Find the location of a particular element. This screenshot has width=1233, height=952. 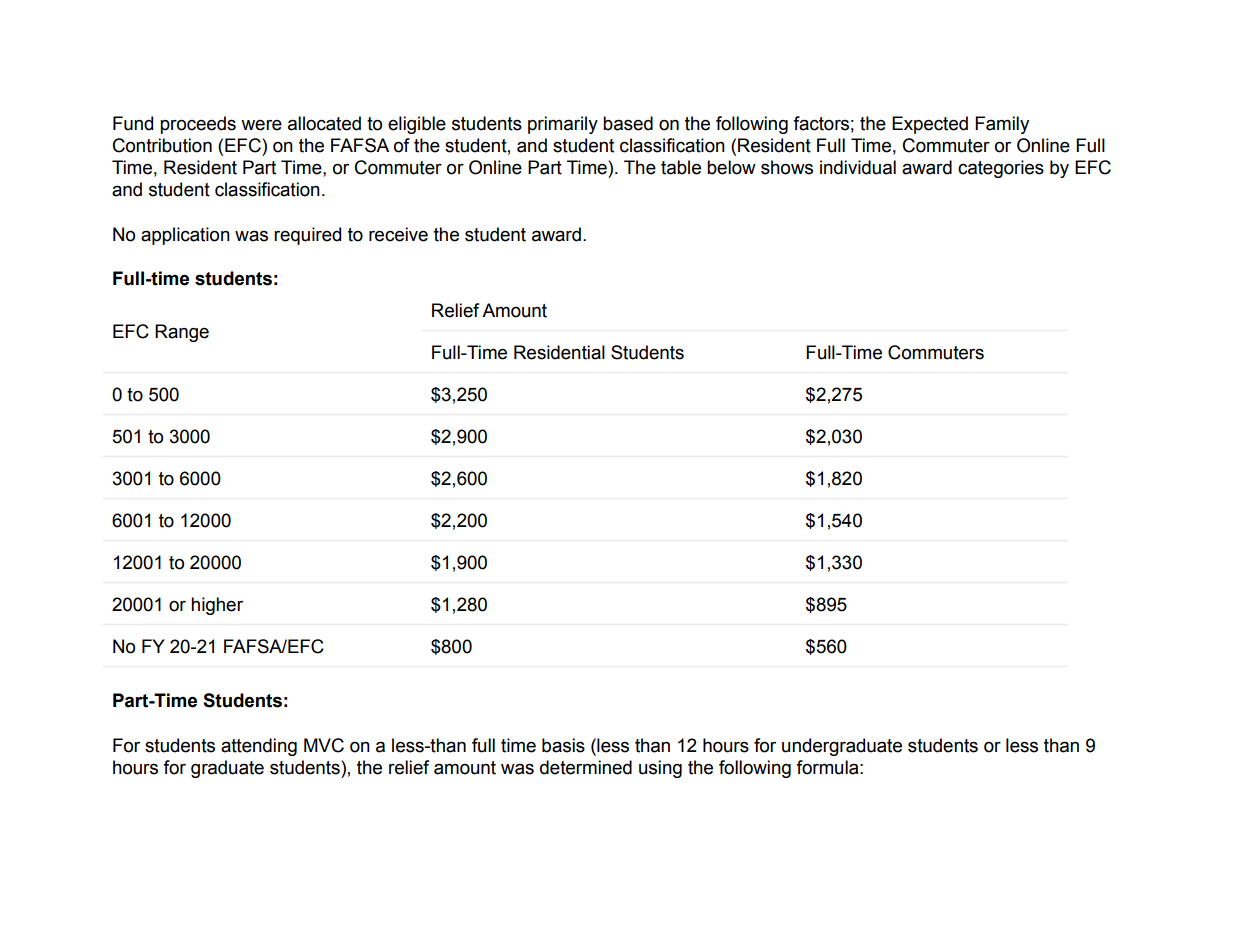

higher is located at coordinates (217, 606).
